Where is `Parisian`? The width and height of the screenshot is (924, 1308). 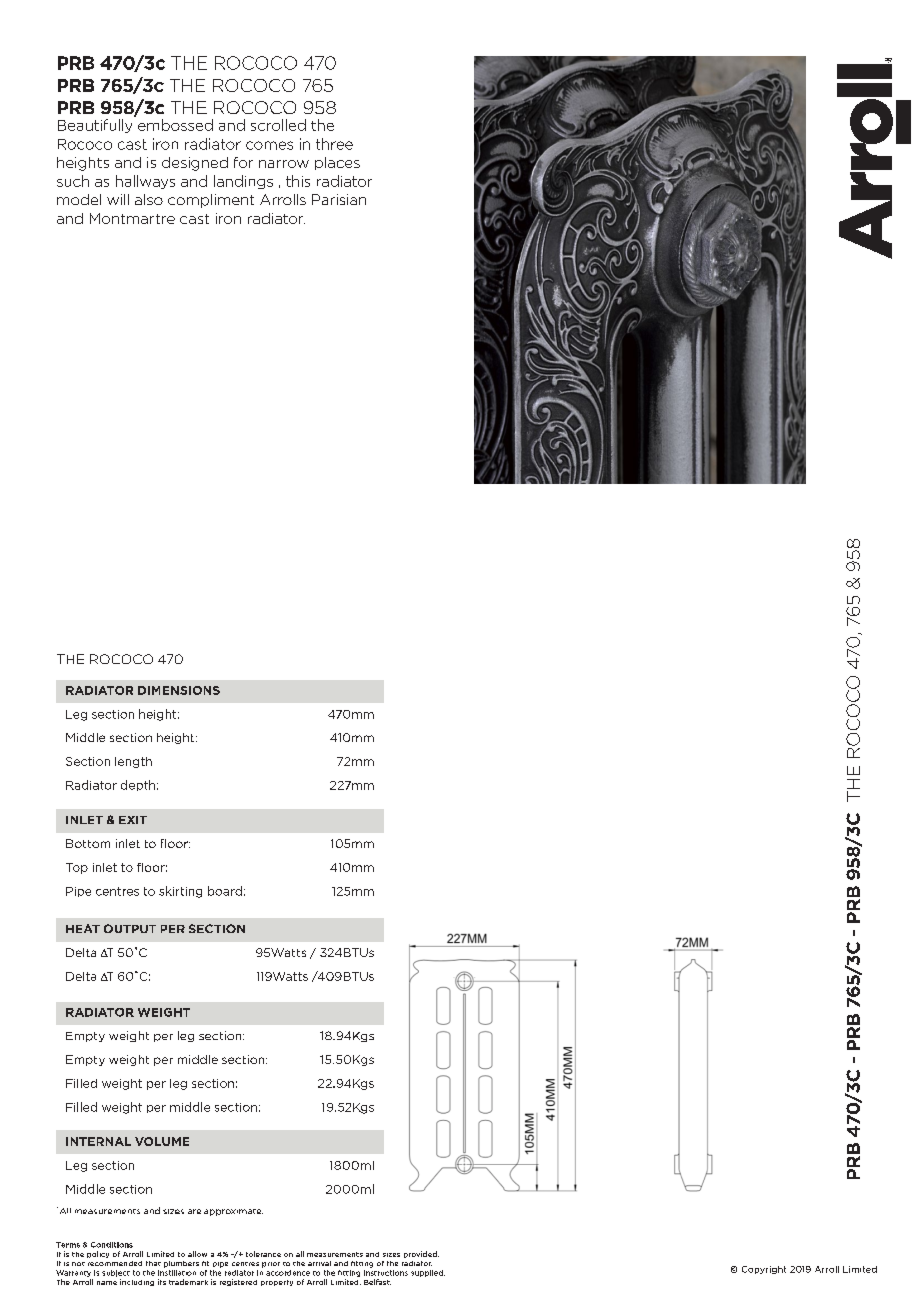
Parisian is located at coordinates (339, 199).
